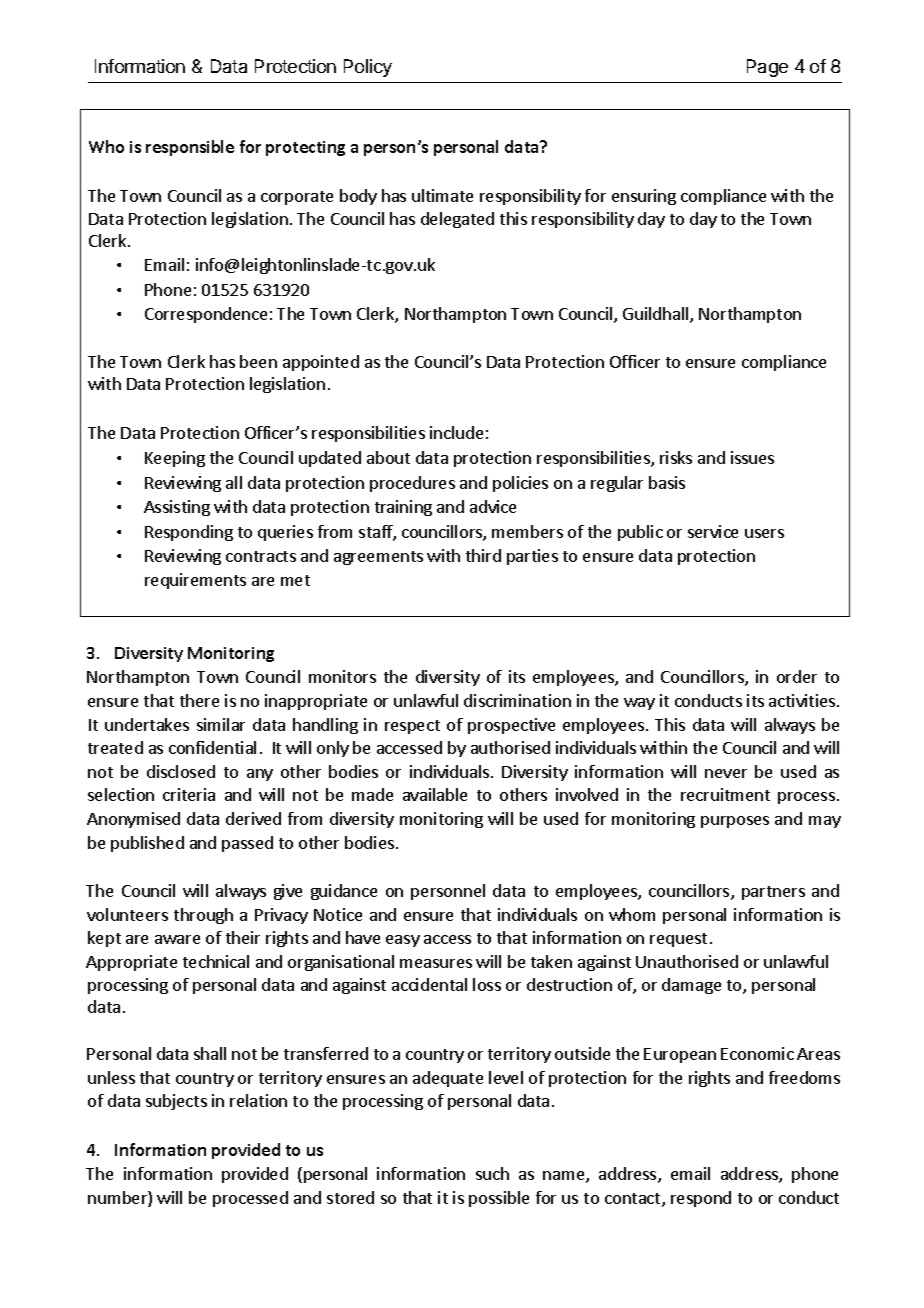 This screenshot has width=924, height=1308. Describe the element at coordinates (190, 148) in the screenshot. I see `responsible` at that location.
